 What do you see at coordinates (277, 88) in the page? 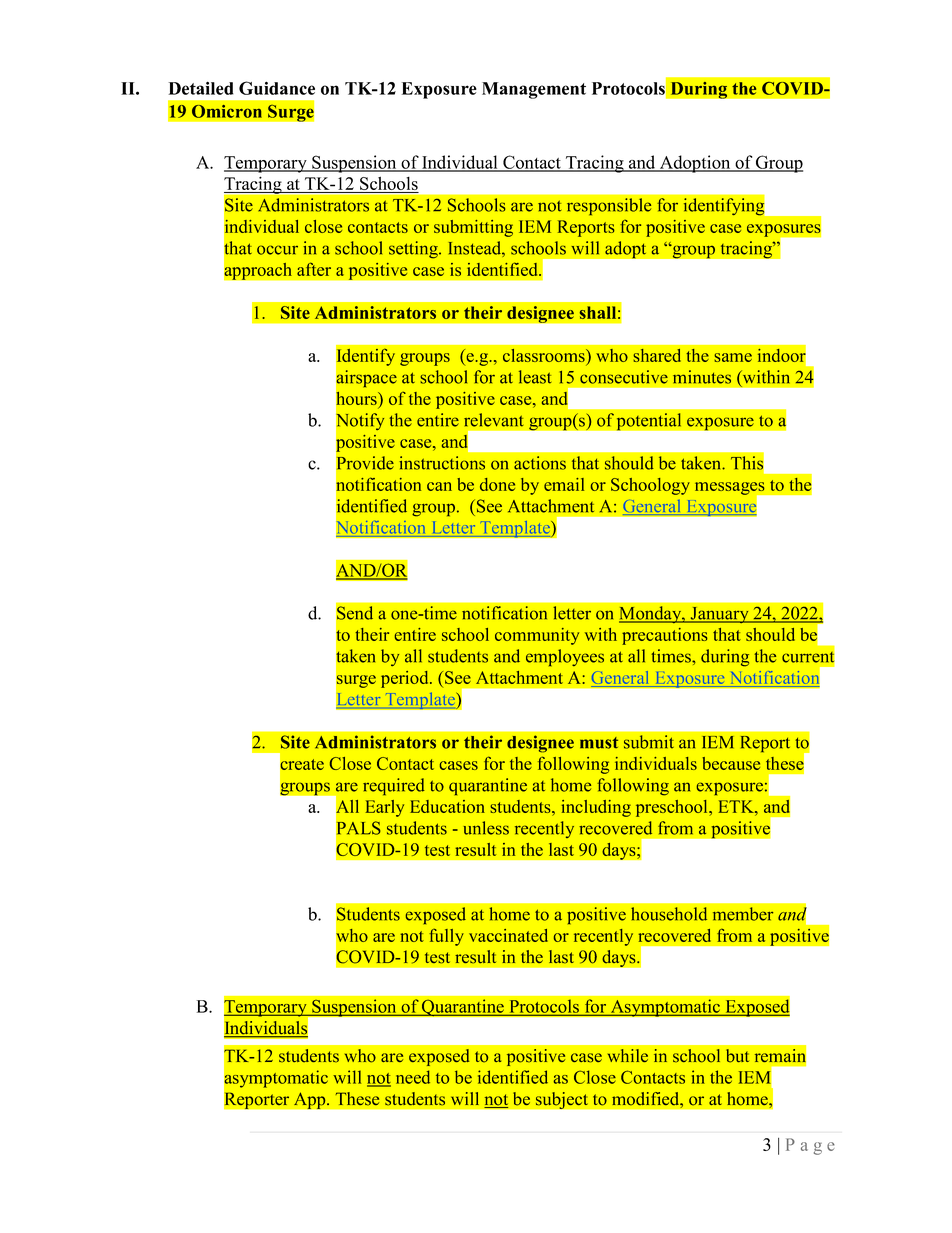
I see `Guidance` at bounding box center [277, 88].
